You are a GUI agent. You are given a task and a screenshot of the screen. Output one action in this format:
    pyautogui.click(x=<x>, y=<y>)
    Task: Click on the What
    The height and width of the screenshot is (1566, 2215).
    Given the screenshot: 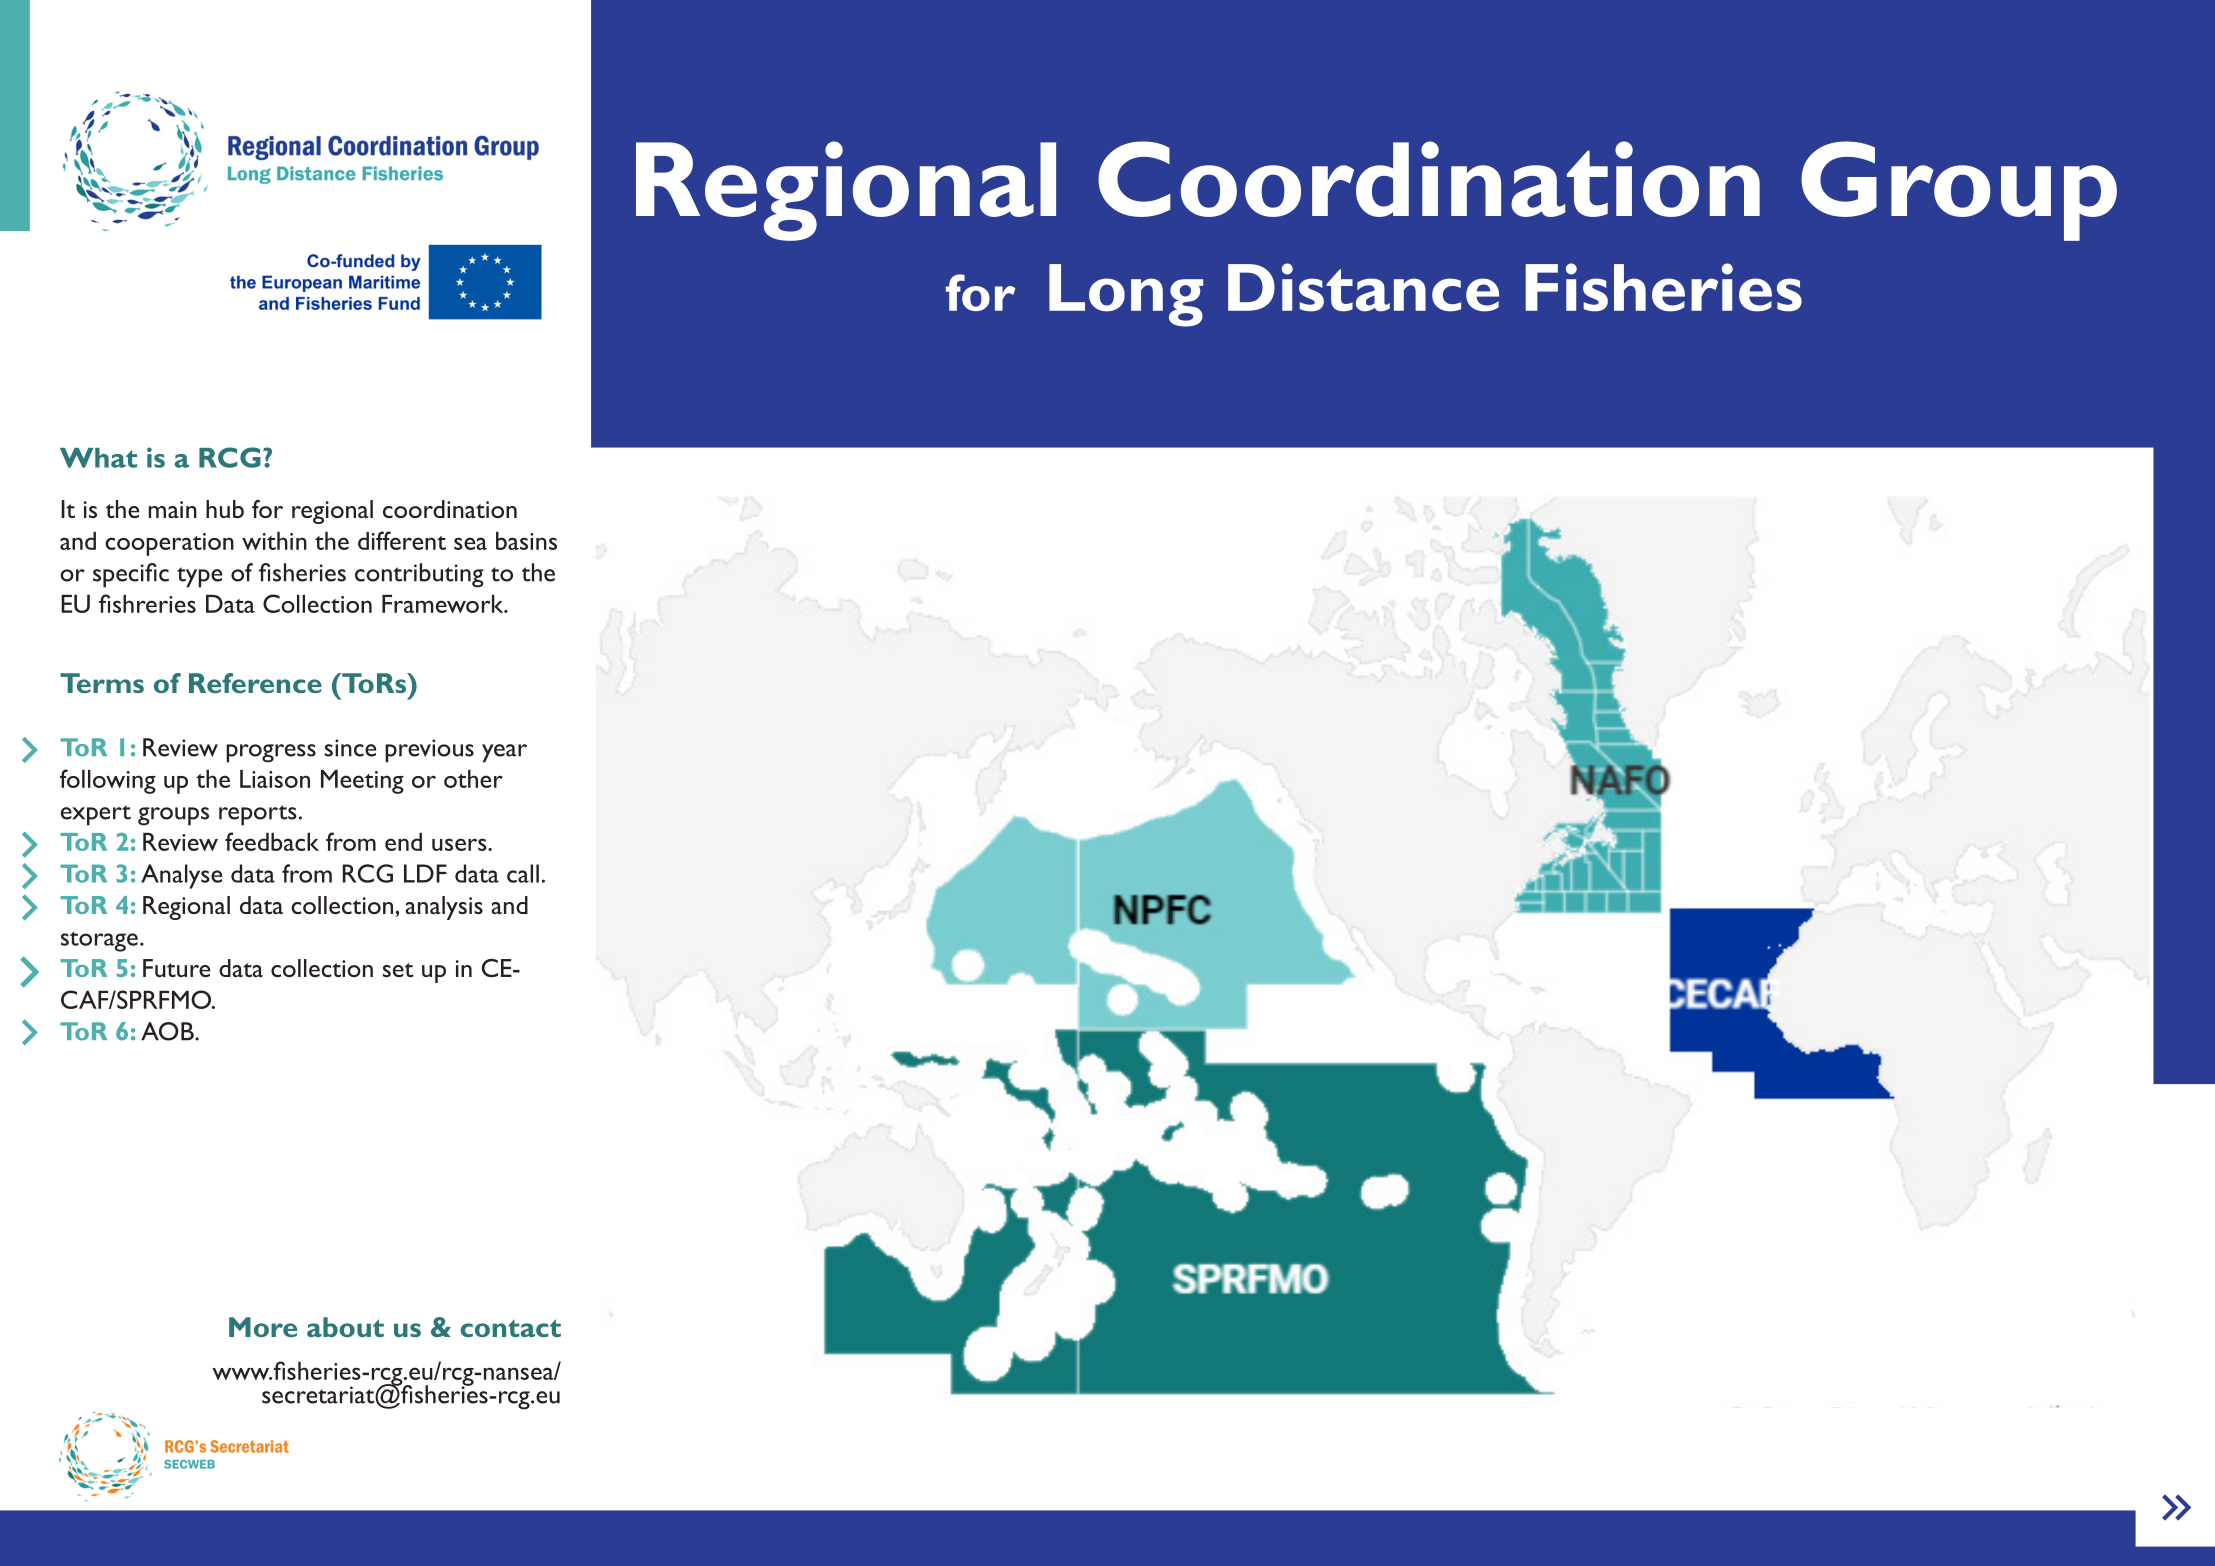 What is the action you would take?
    pyautogui.click(x=98, y=458)
